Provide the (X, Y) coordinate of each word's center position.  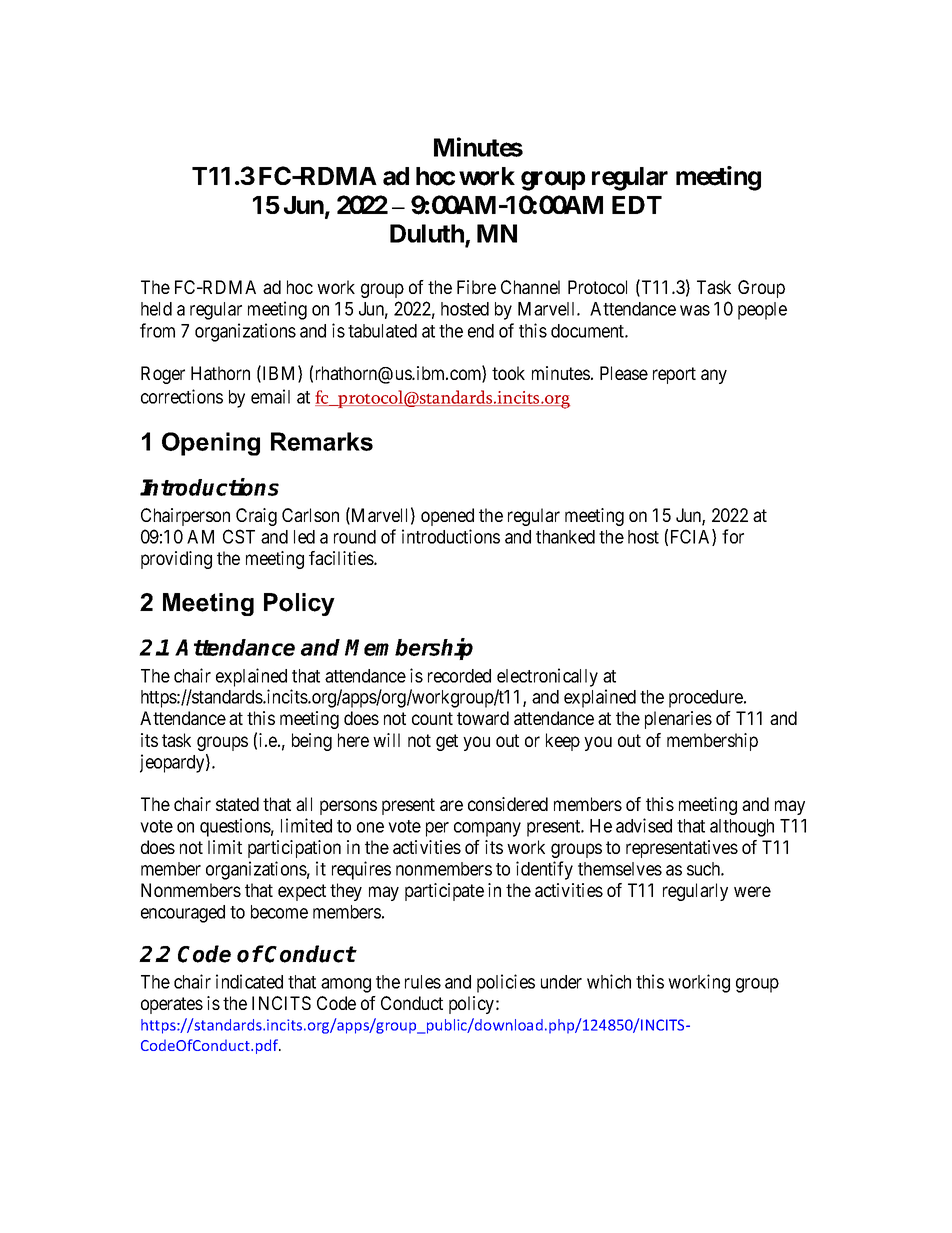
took (508, 373)
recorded (459, 676)
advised (644, 825)
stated (237, 804)
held (156, 309)
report (674, 375)
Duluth (428, 235)
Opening (211, 444)
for (733, 536)
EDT (637, 205)
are (451, 805)
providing (176, 560)
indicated (249, 981)
